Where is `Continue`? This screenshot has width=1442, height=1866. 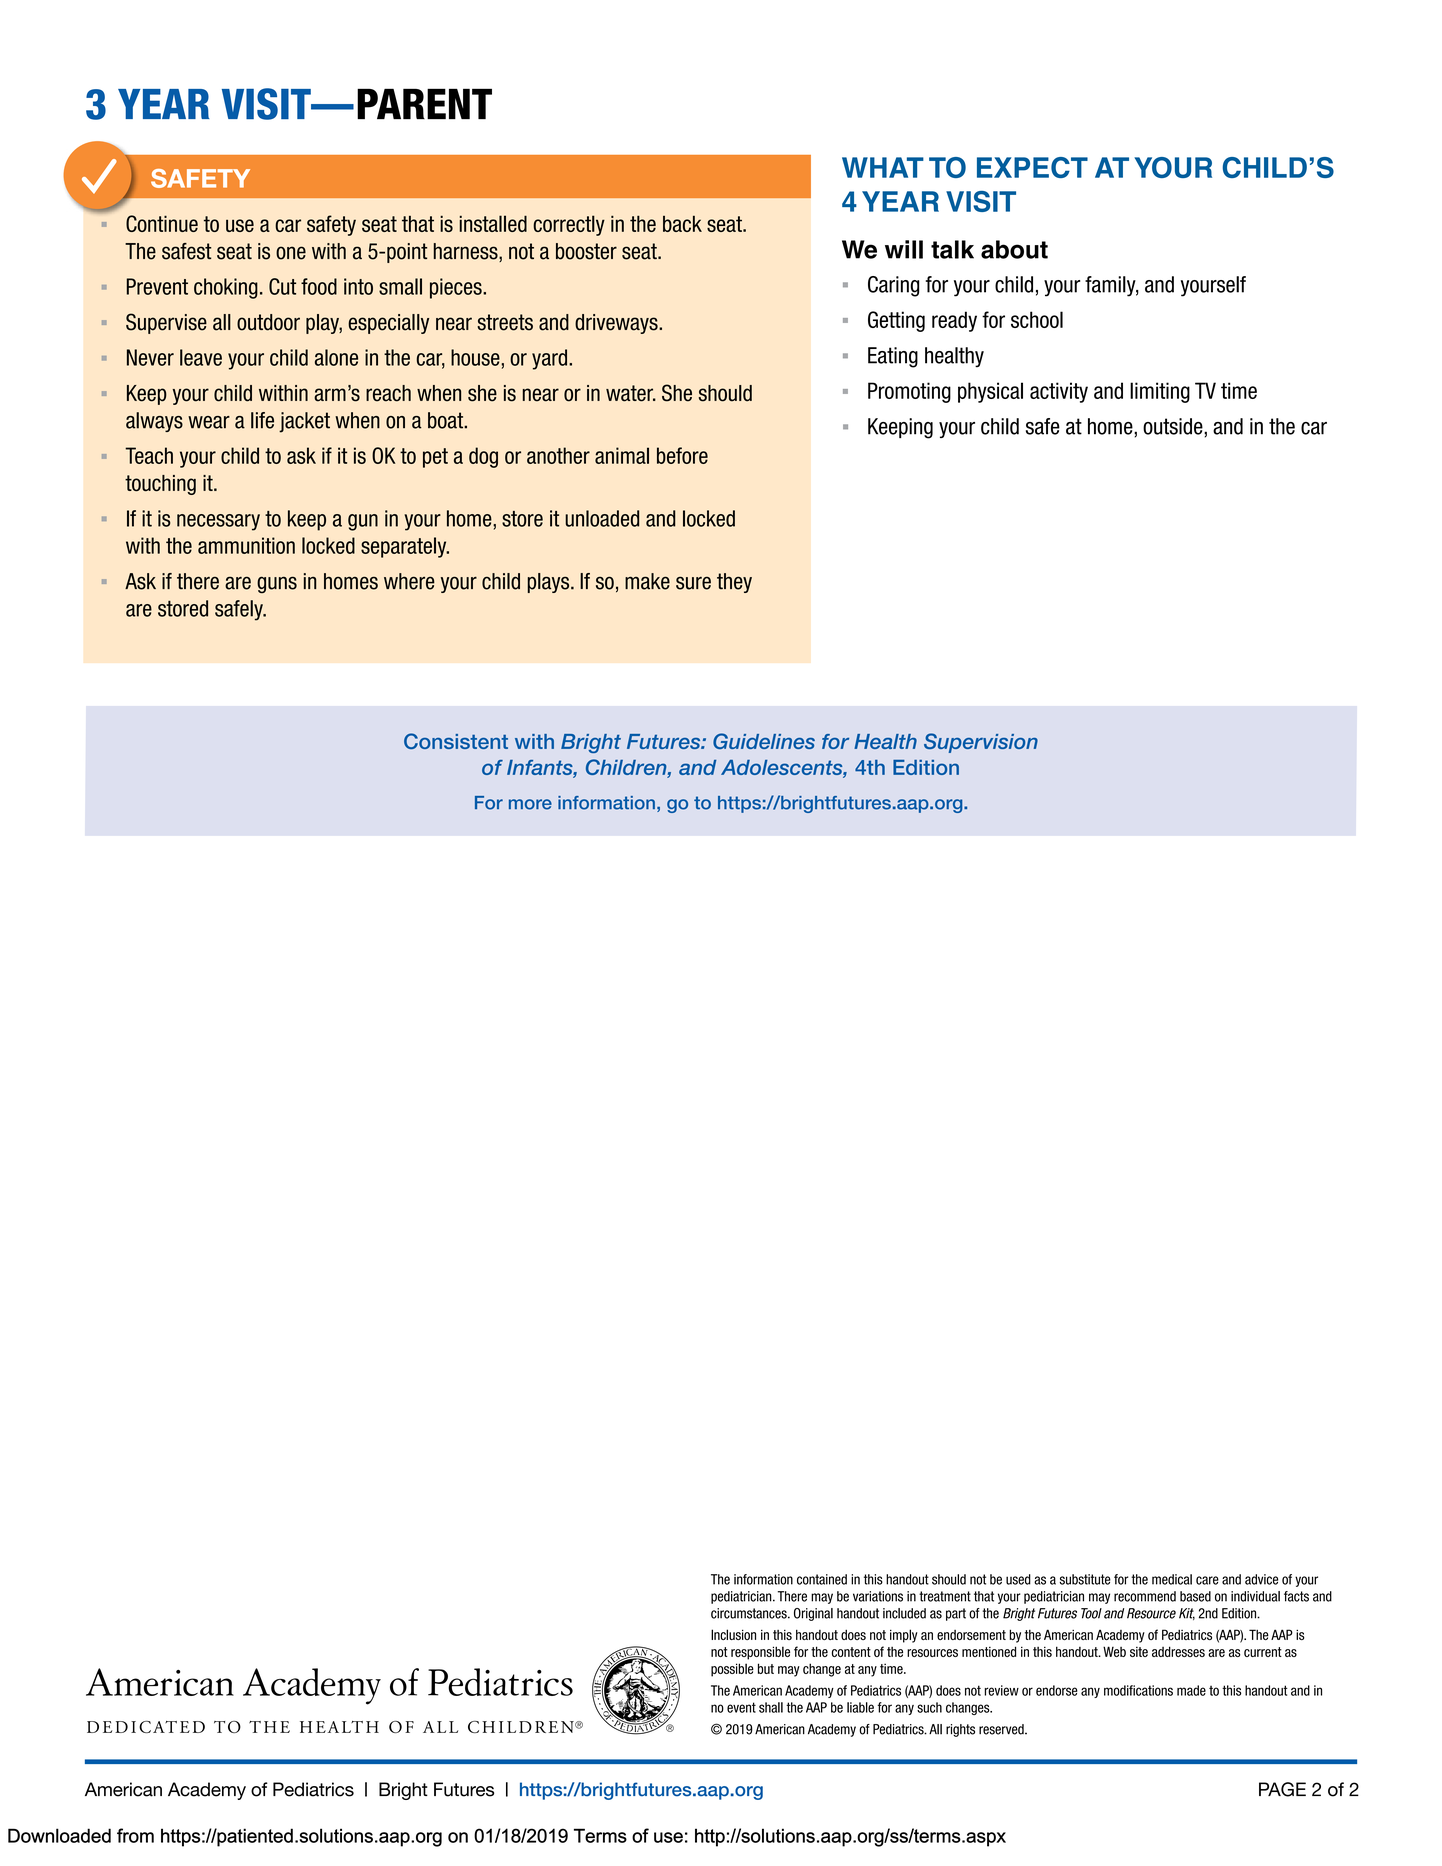
Continue is located at coordinates (162, 223).
